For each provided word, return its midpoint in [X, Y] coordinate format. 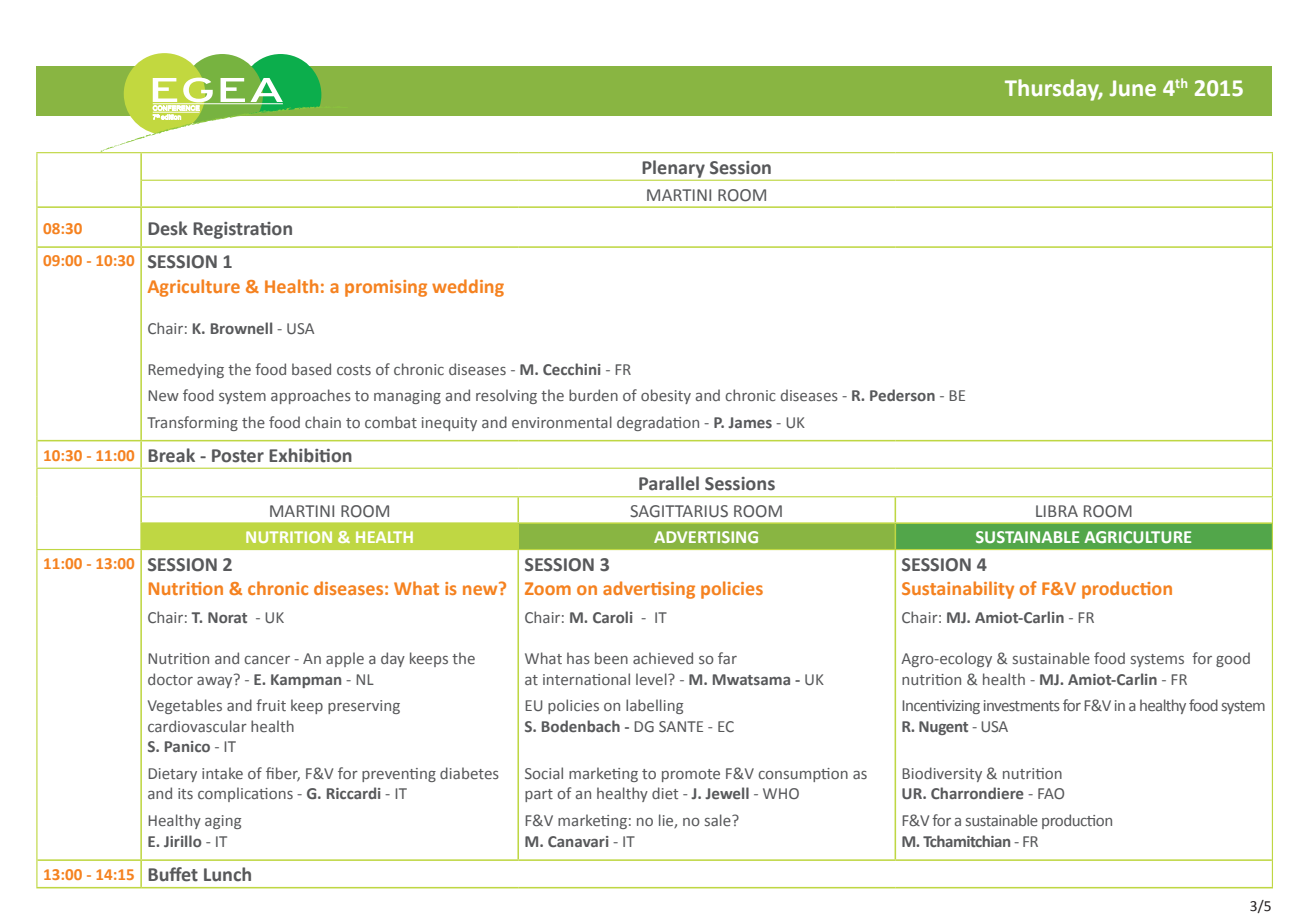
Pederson [902, 395]
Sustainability [958, 590]
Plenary [673, 169]
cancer [267, 660]
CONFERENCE [177, 108]
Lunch [227, 874]
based [311, 369]
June [1133, 88]
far [727, 658]
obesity [666, 396]
